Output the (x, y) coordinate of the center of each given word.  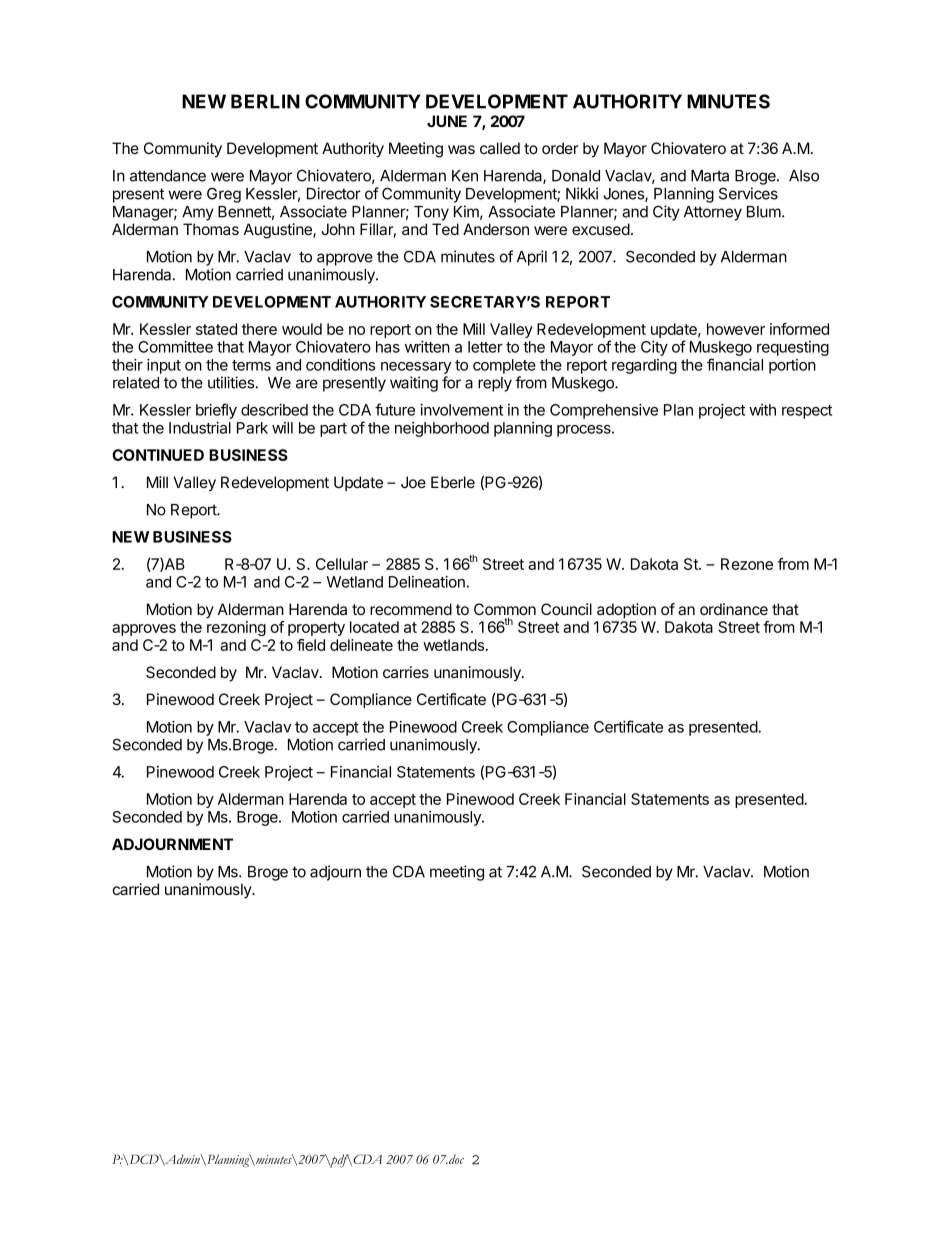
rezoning (236, 628)
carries (406, 672)
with (762, 410)
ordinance (734, 609)
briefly (216, 411)
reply (495, 384)
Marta (710, 176)
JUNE (447, 121)
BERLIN (265, 101)
